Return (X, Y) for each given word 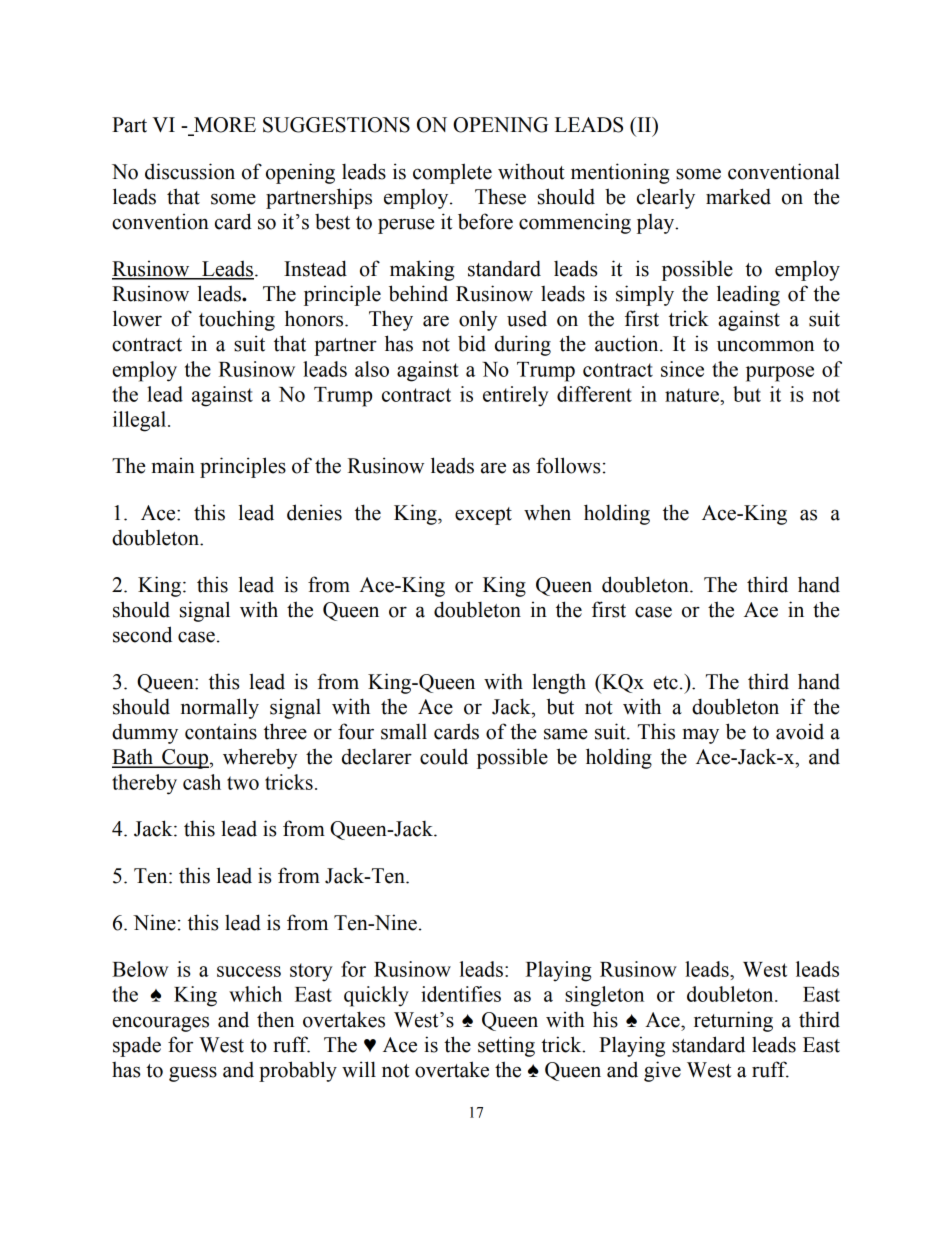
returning (733, 1021)
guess (193, 1074)
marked (738, 196)
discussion (190, 171)
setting (506, 1046)
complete (452, 173)
